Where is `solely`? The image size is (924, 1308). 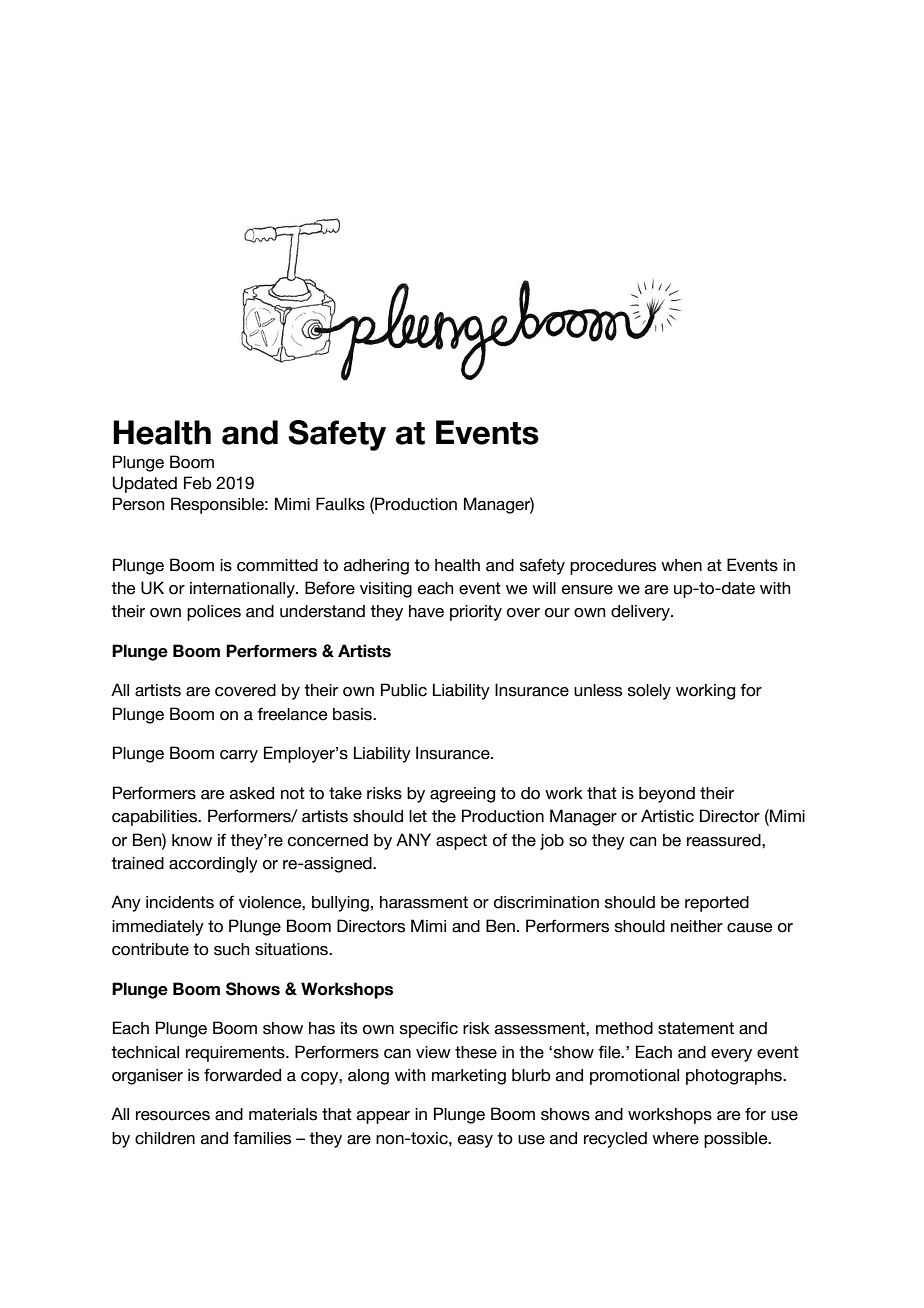
solely is located at coordinates (649, 692).
